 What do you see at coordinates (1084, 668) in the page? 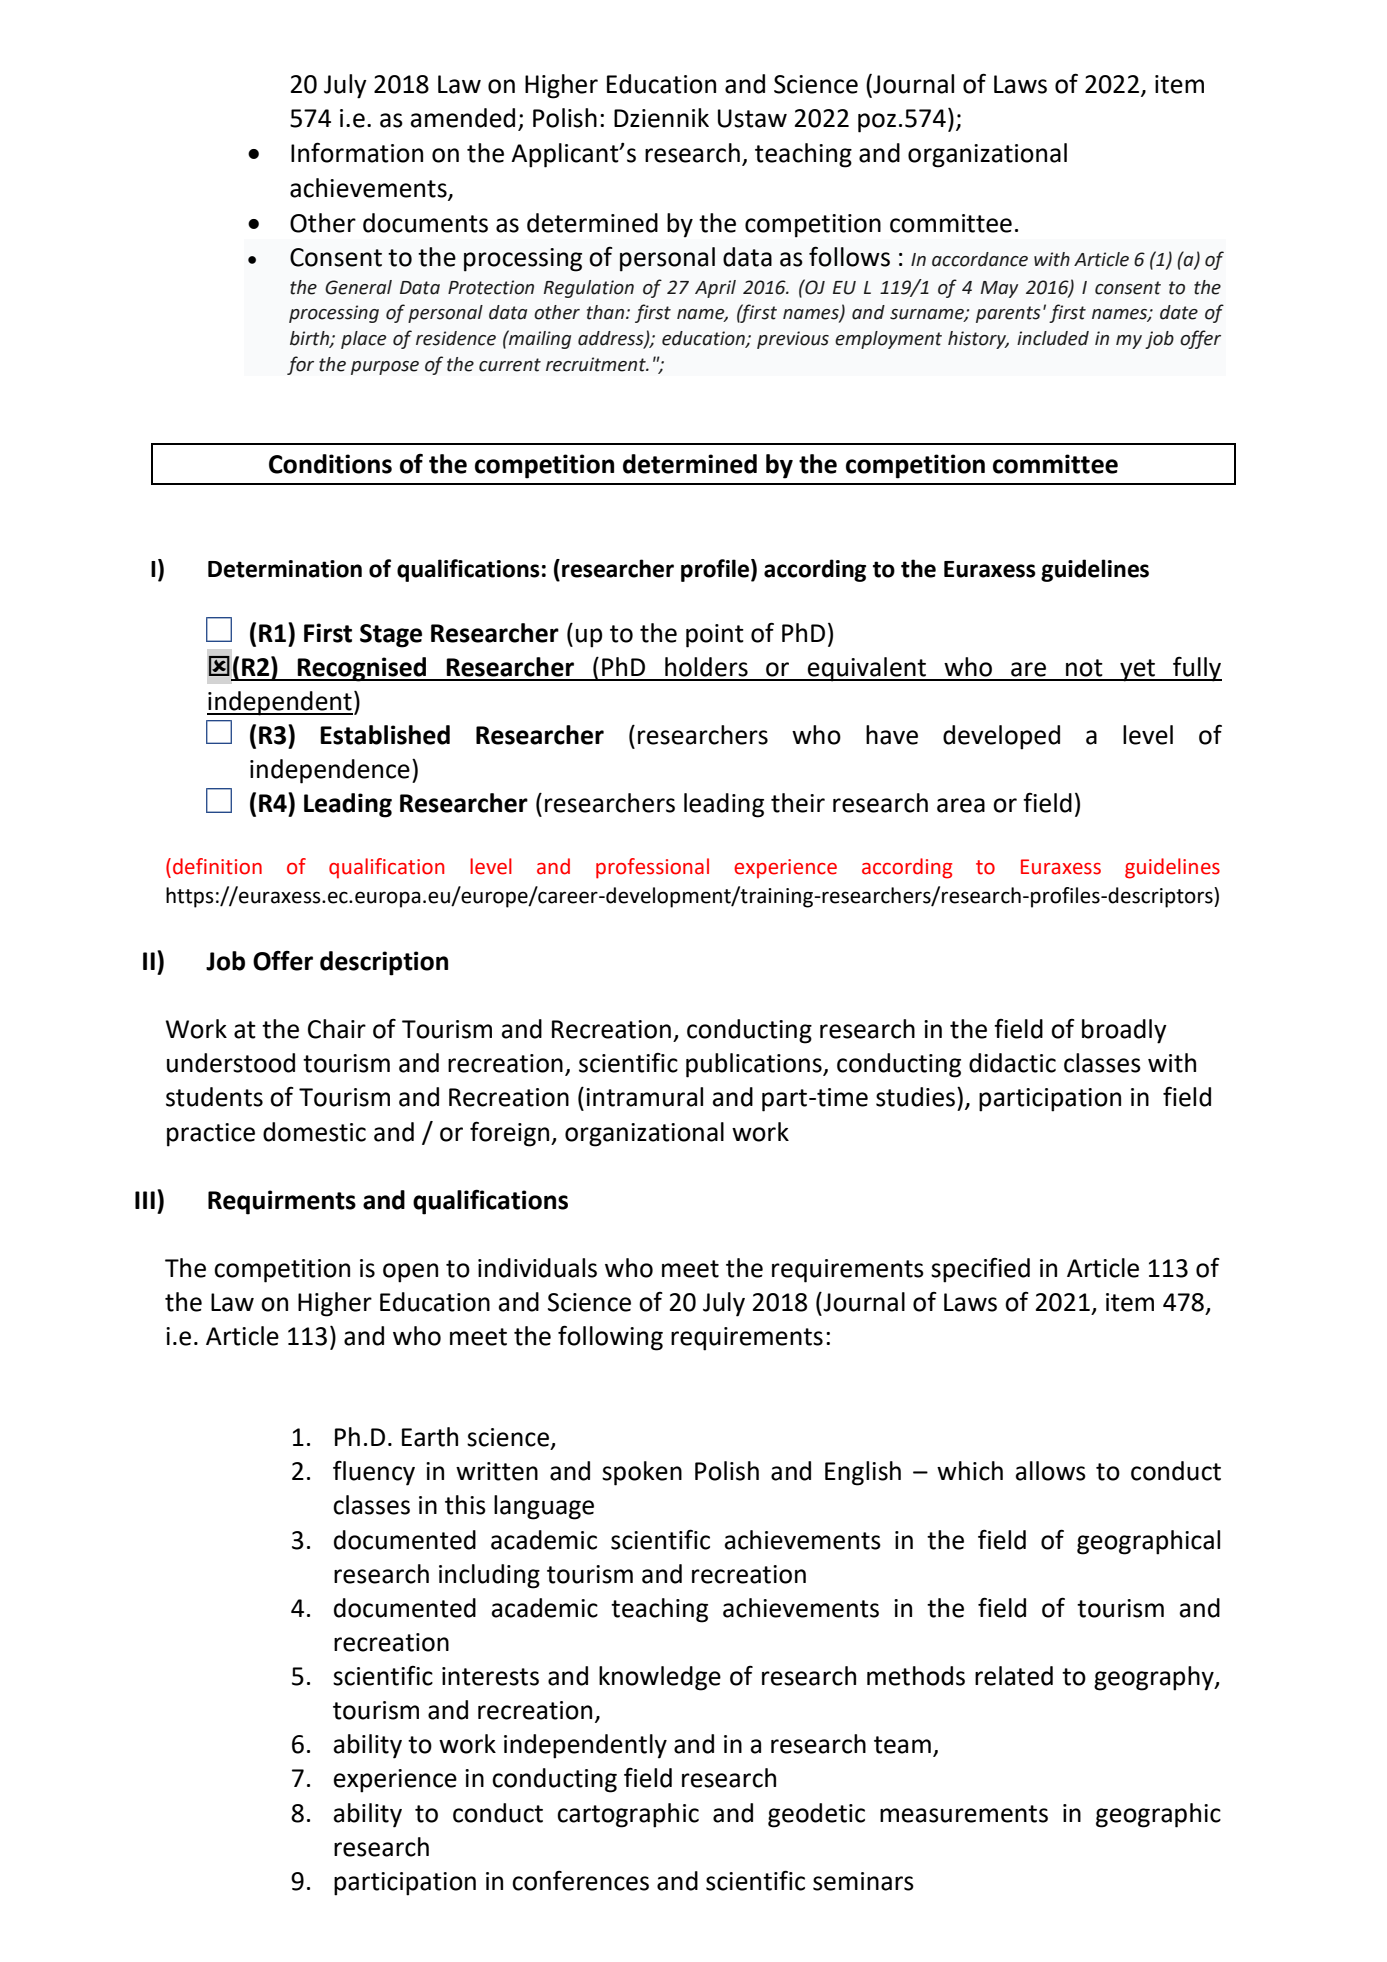
I see `not` at bounding box center [1084, 668].
